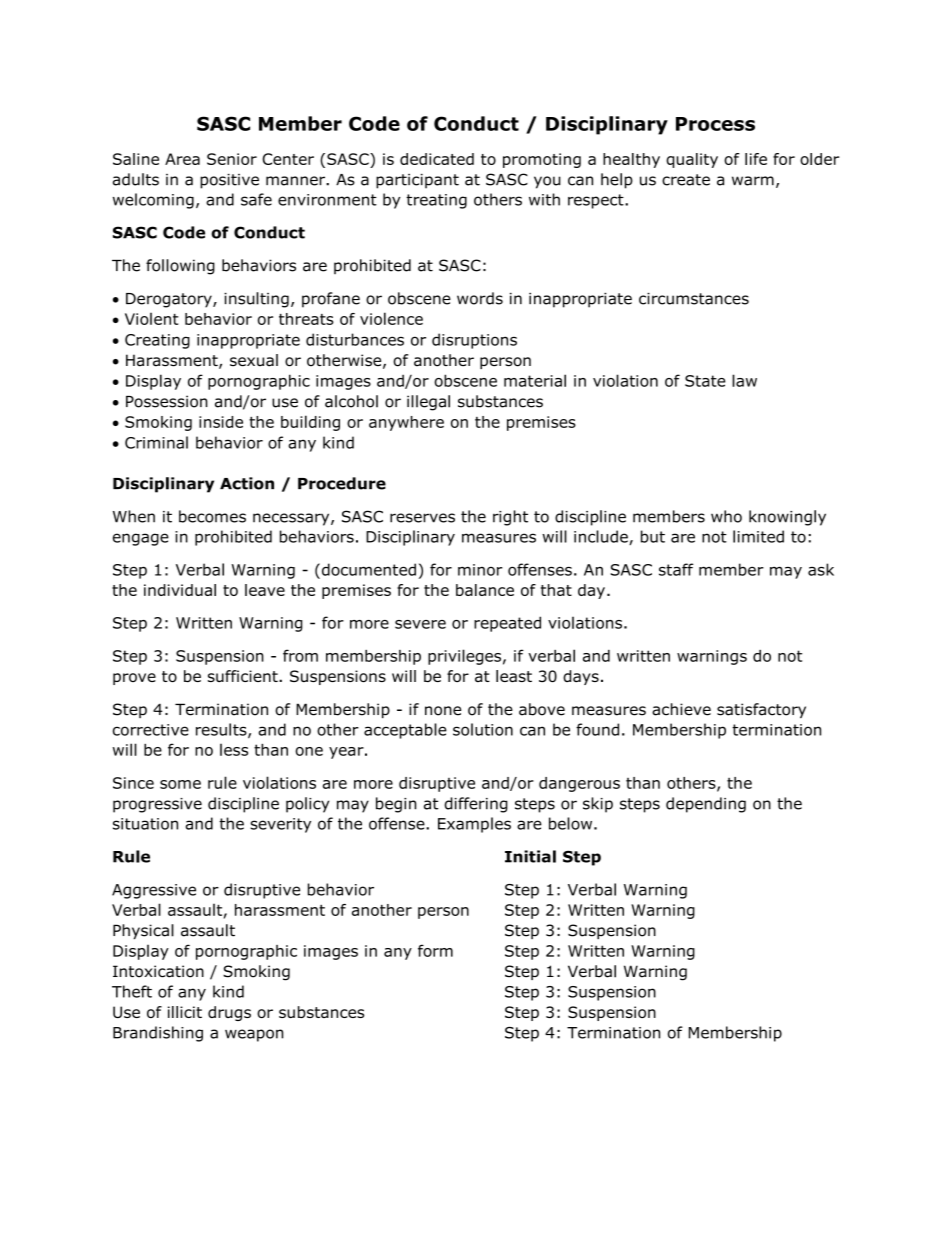 Image resolution: width=952 pixels, height=1233 pixels. I want to click on life, so click(756, 159).
